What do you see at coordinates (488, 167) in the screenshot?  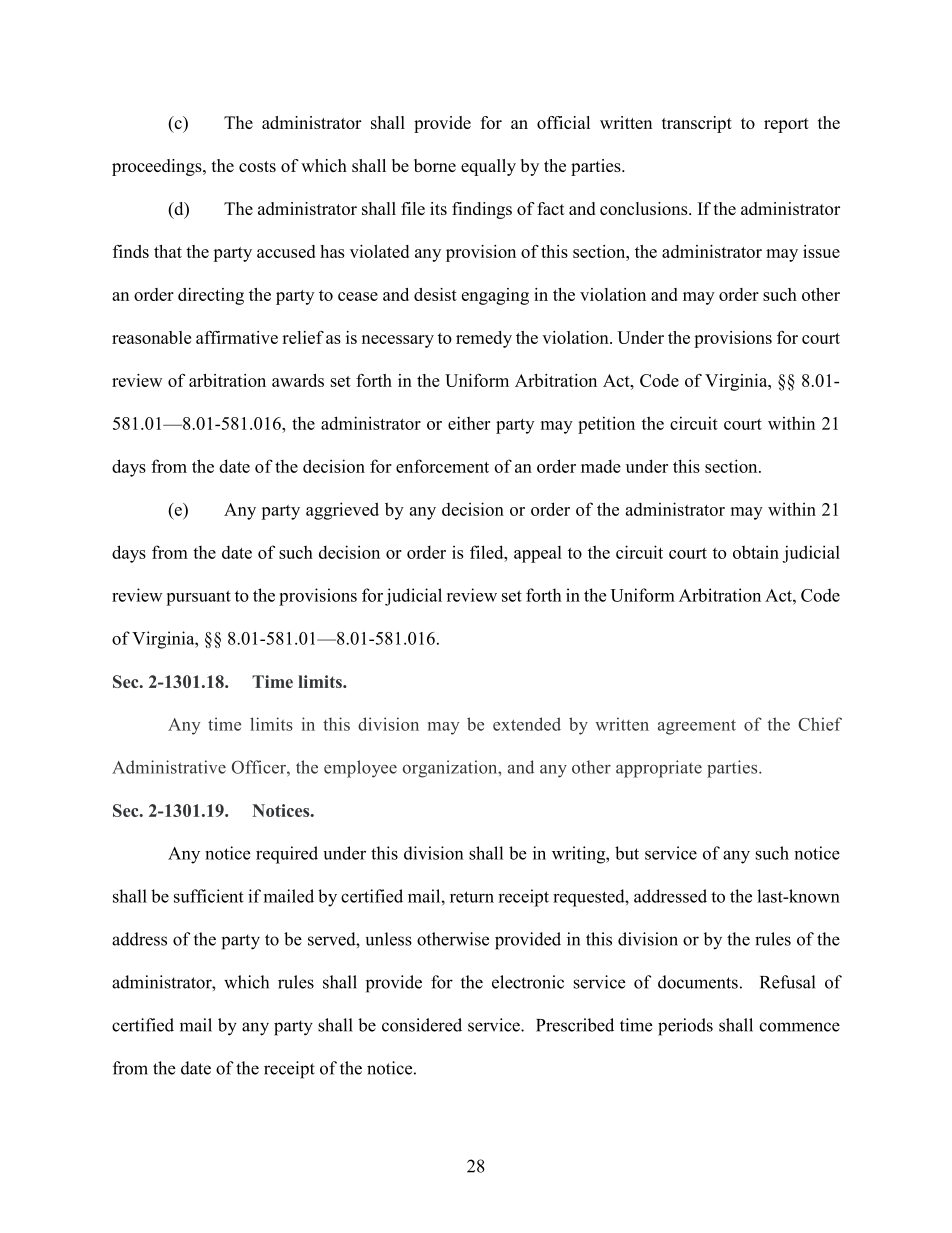 I see `equally` at bounding box center [488, 167].
